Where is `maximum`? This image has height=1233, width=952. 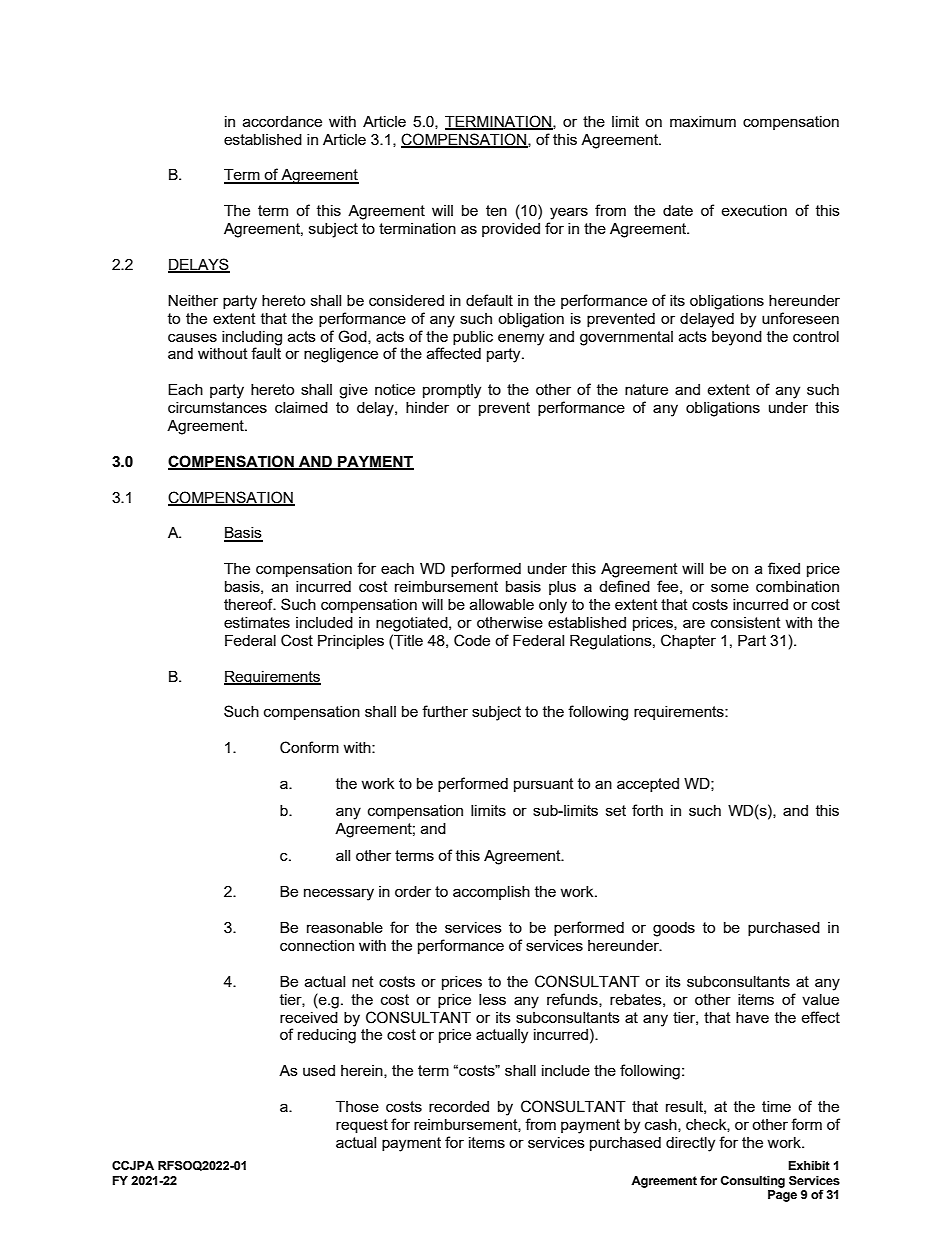
maximum is located at coordinates (703, 121).
